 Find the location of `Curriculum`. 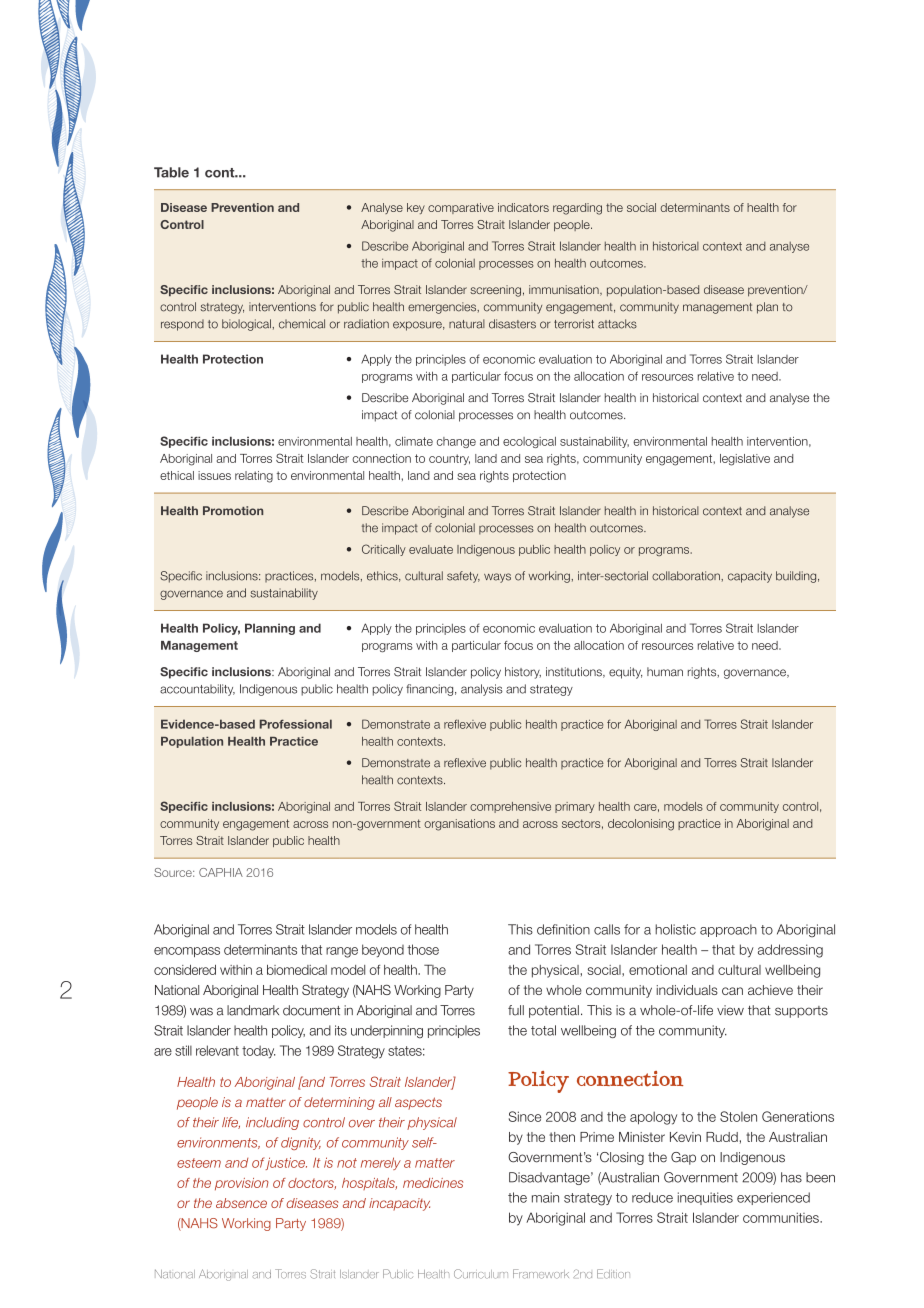

Curriculum is located at coordinates (481, 1274).
